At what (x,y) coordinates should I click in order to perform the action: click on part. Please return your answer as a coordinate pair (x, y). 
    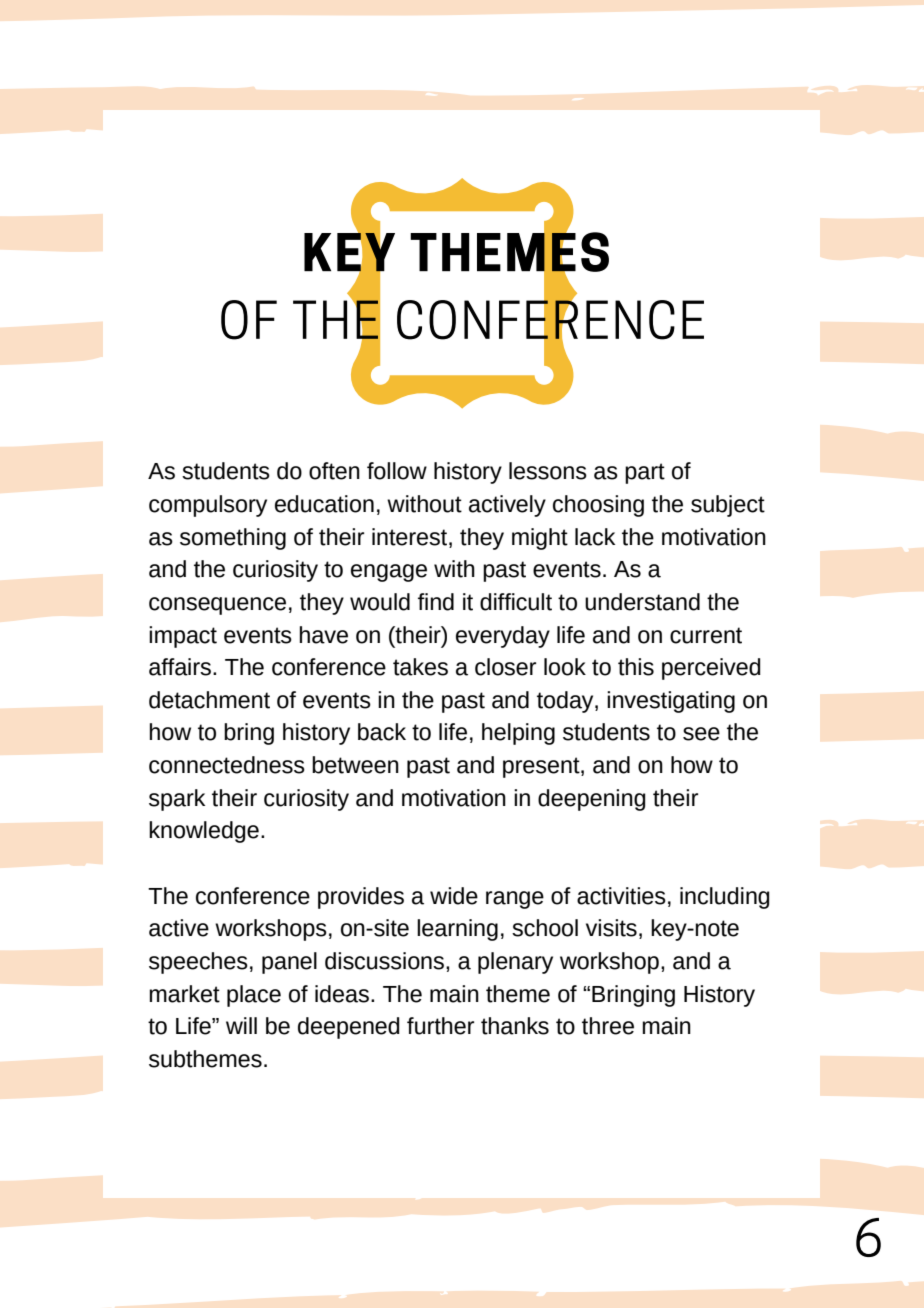
    Looking at the image, I should click on (645, 473).
